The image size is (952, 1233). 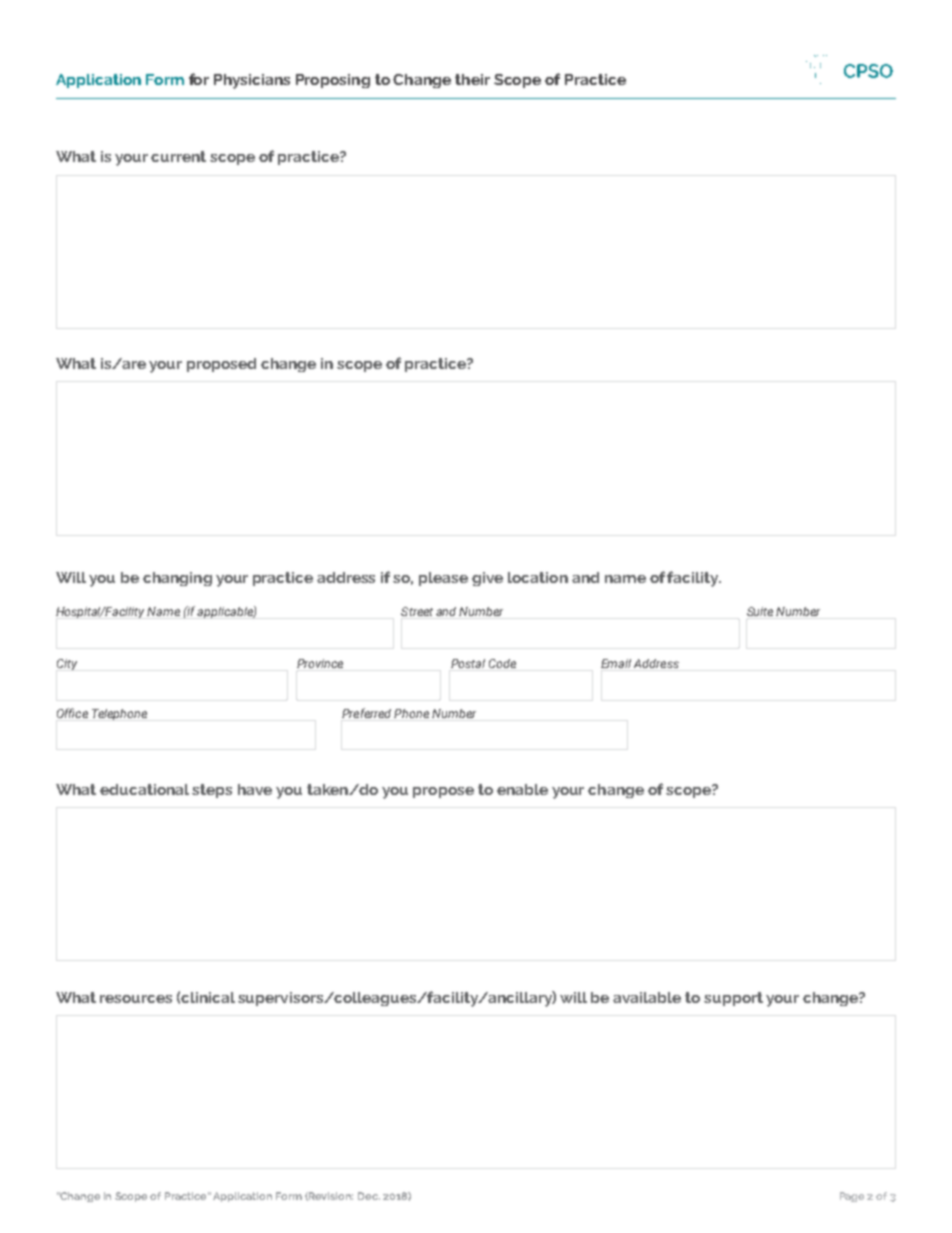 What do you see at coordinates (647, 997) in the screenshot?
I see `available` at bounding box center [647, 997].
